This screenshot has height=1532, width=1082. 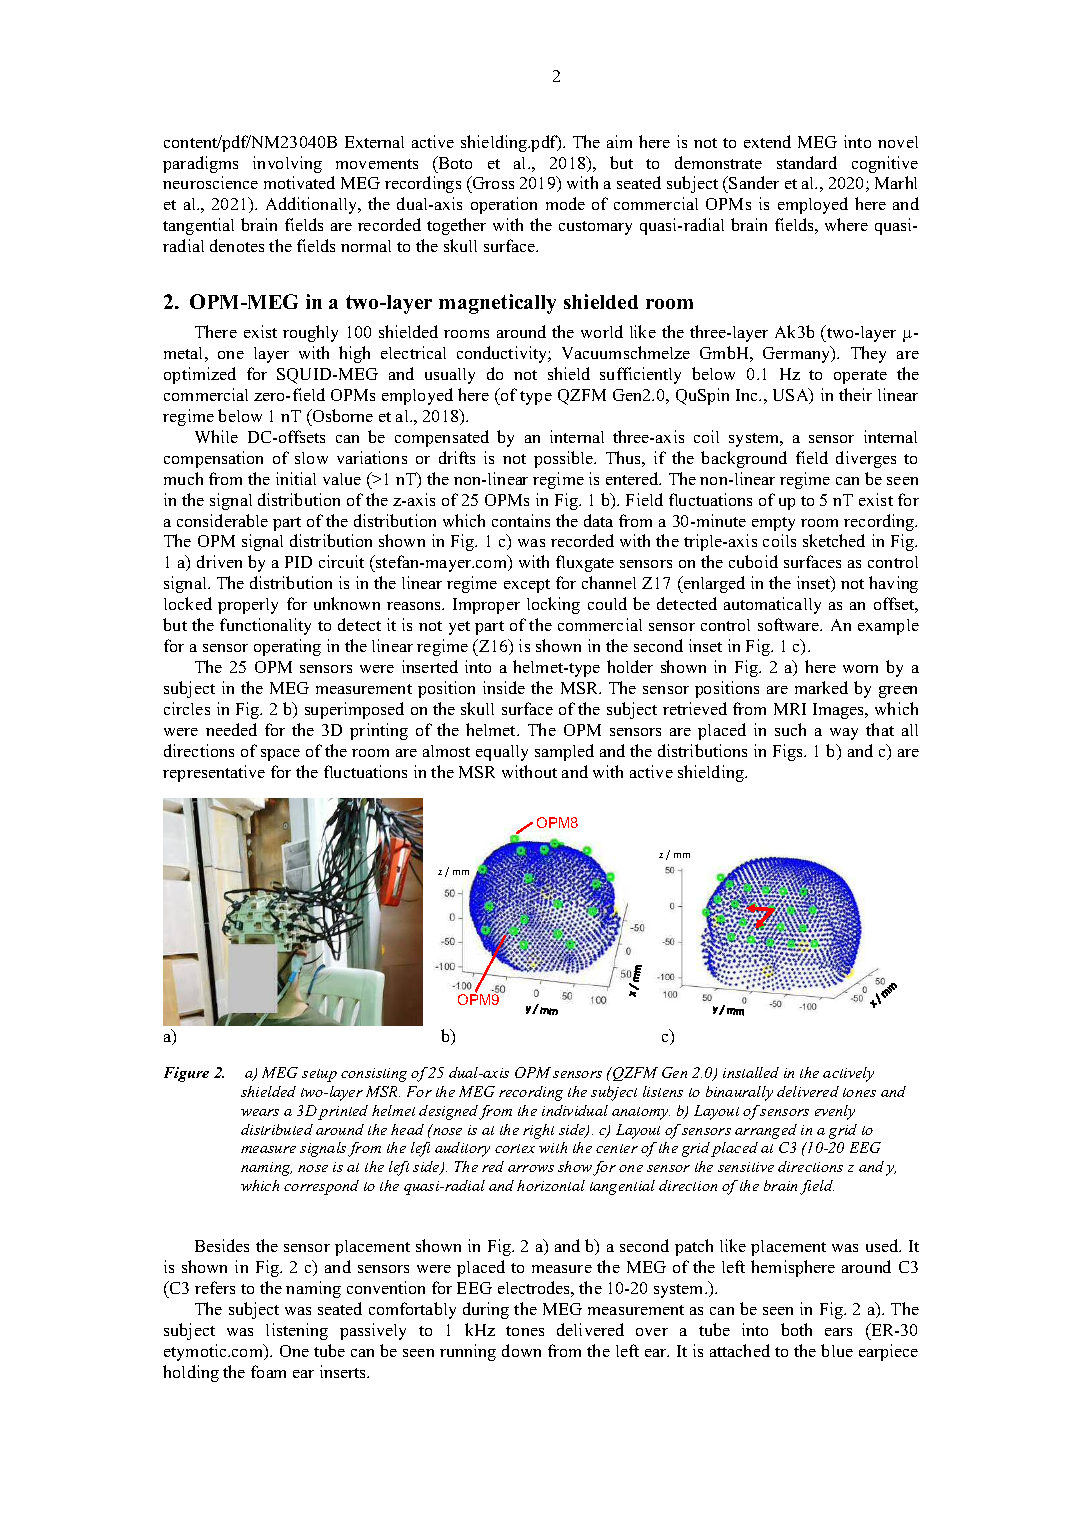 I want to click on standard, so click(x=807, y=162).
